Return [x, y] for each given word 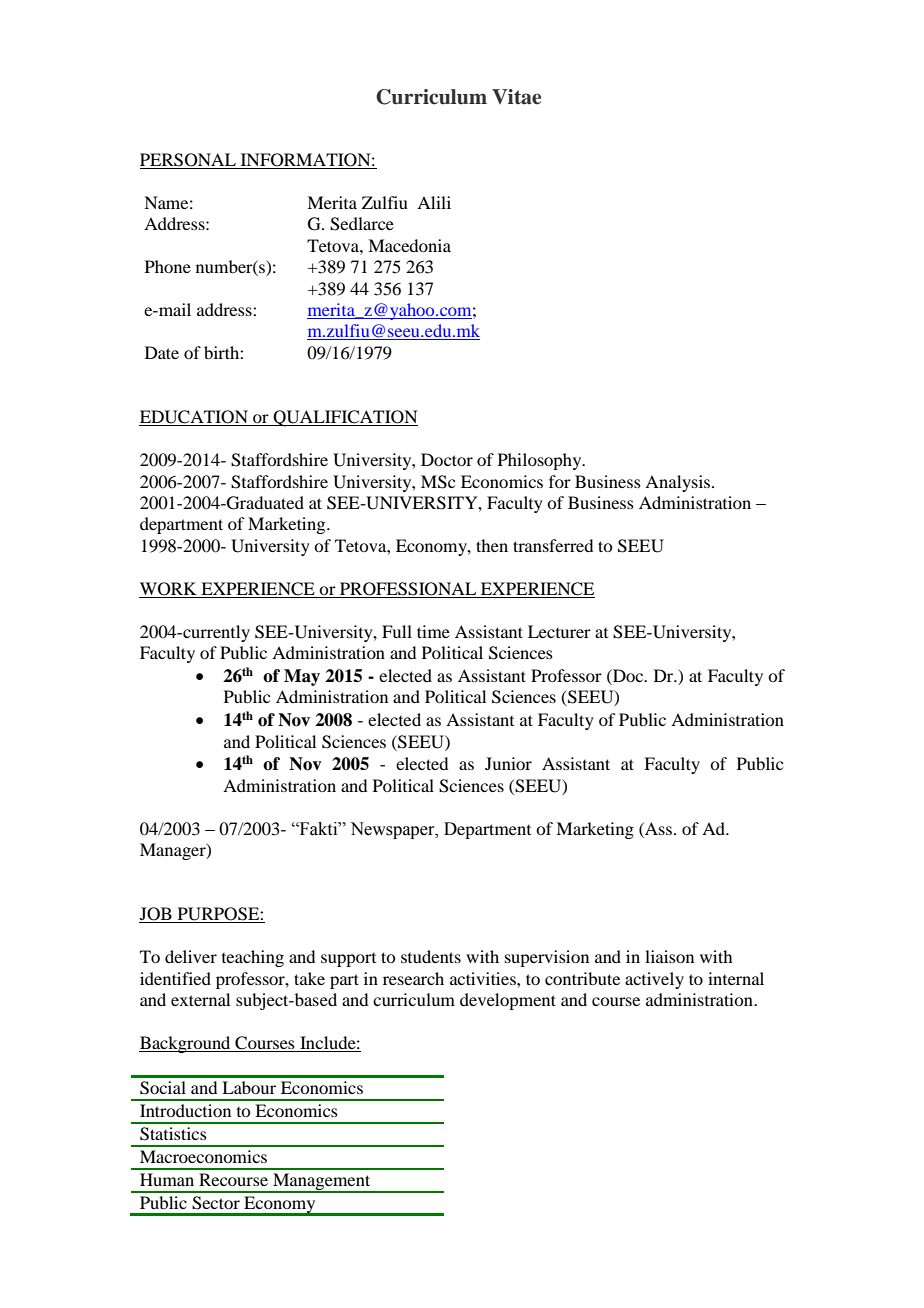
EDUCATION [194, 418]
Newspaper [393, 830]
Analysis [679, 483]
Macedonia [409, 245]
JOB [156, 915]
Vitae [516, 97]
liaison [669, 956]
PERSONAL [189, 161]
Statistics [173, 1134]
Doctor [447, 459]
